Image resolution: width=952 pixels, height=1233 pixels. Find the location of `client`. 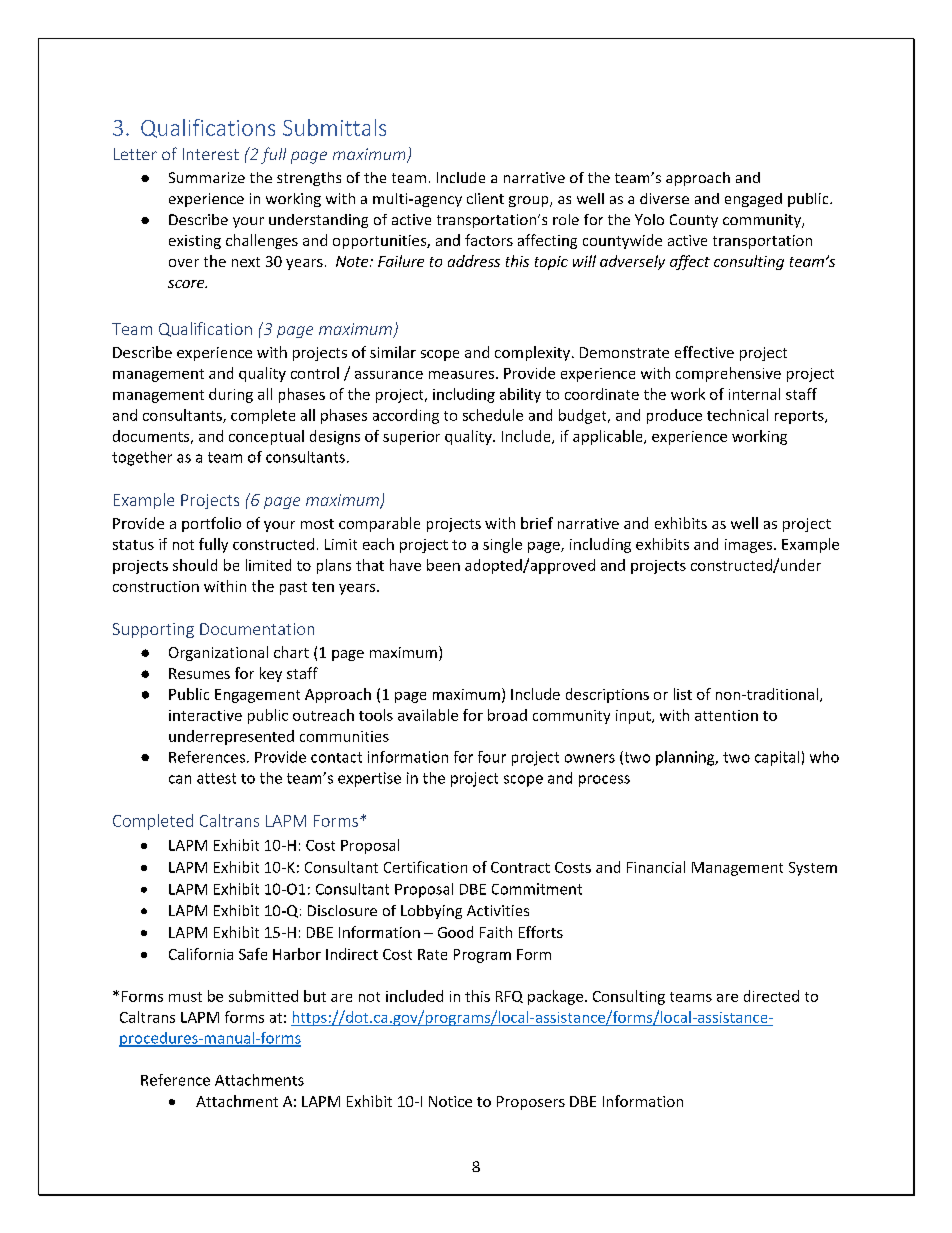

client is located at coordinates (485, 198).
